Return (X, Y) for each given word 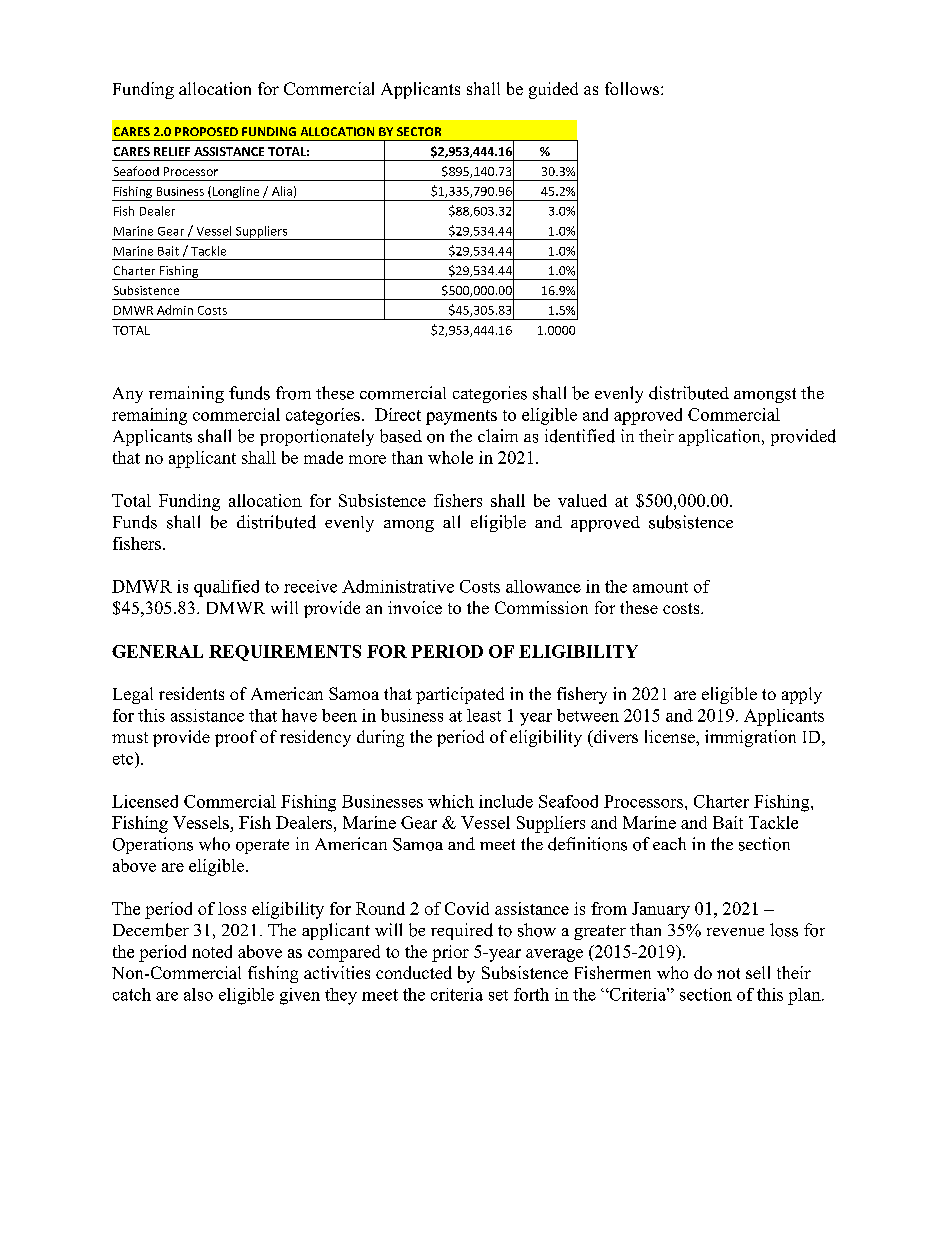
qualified (226, 588)
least (484, 715)
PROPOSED (206, 131)
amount (660, 587)
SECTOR (419, 131)
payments (461, 417)
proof (236, 738)
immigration (750, 738)
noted (212, 951)
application (721, 437)
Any (128, 395)
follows (632, 88)
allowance (543, 586)
